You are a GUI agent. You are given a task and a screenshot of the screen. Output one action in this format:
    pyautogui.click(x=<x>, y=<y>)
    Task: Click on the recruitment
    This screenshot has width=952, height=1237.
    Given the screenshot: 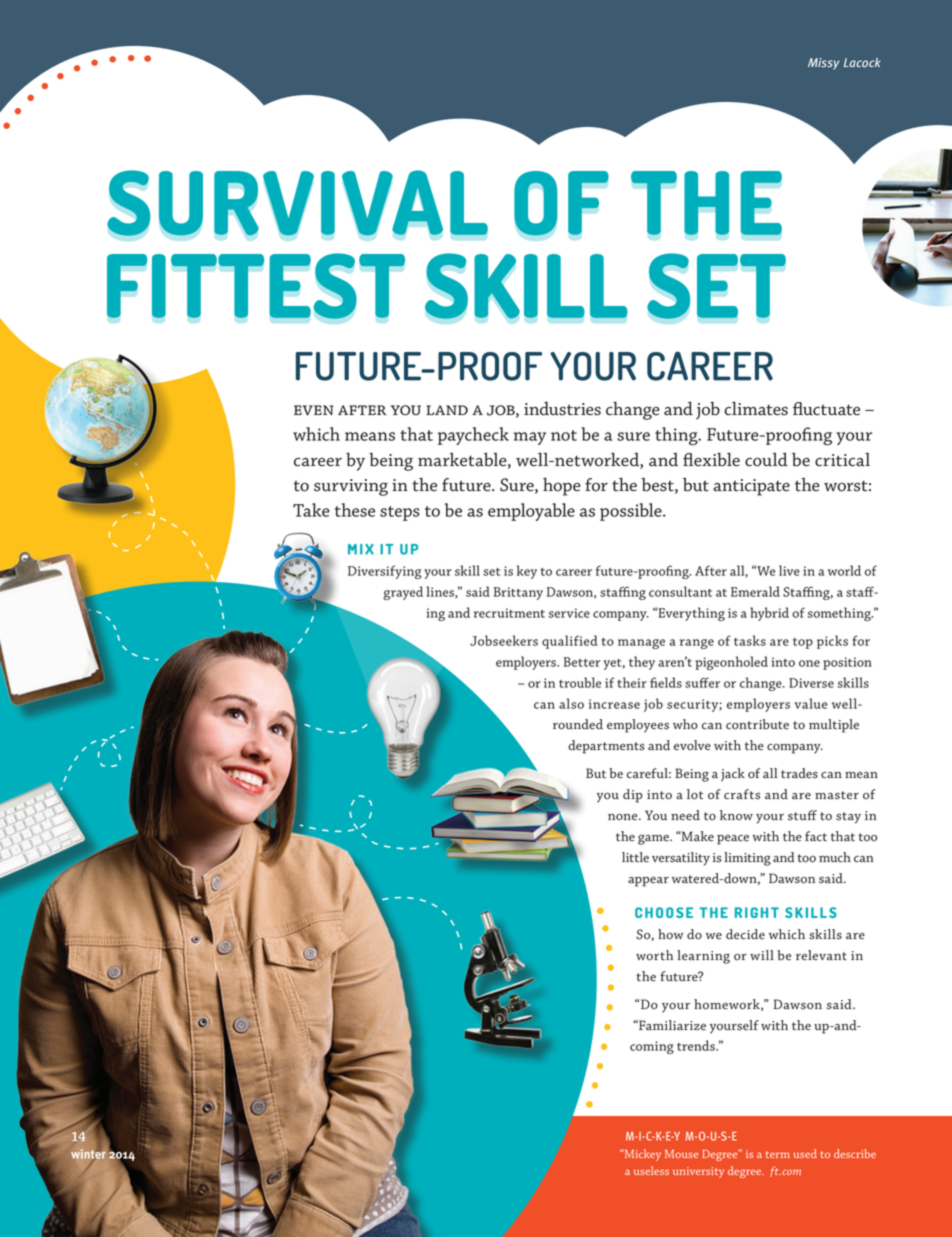 What is the action you would take?
    pyautogui.click(x=509, y=613)
